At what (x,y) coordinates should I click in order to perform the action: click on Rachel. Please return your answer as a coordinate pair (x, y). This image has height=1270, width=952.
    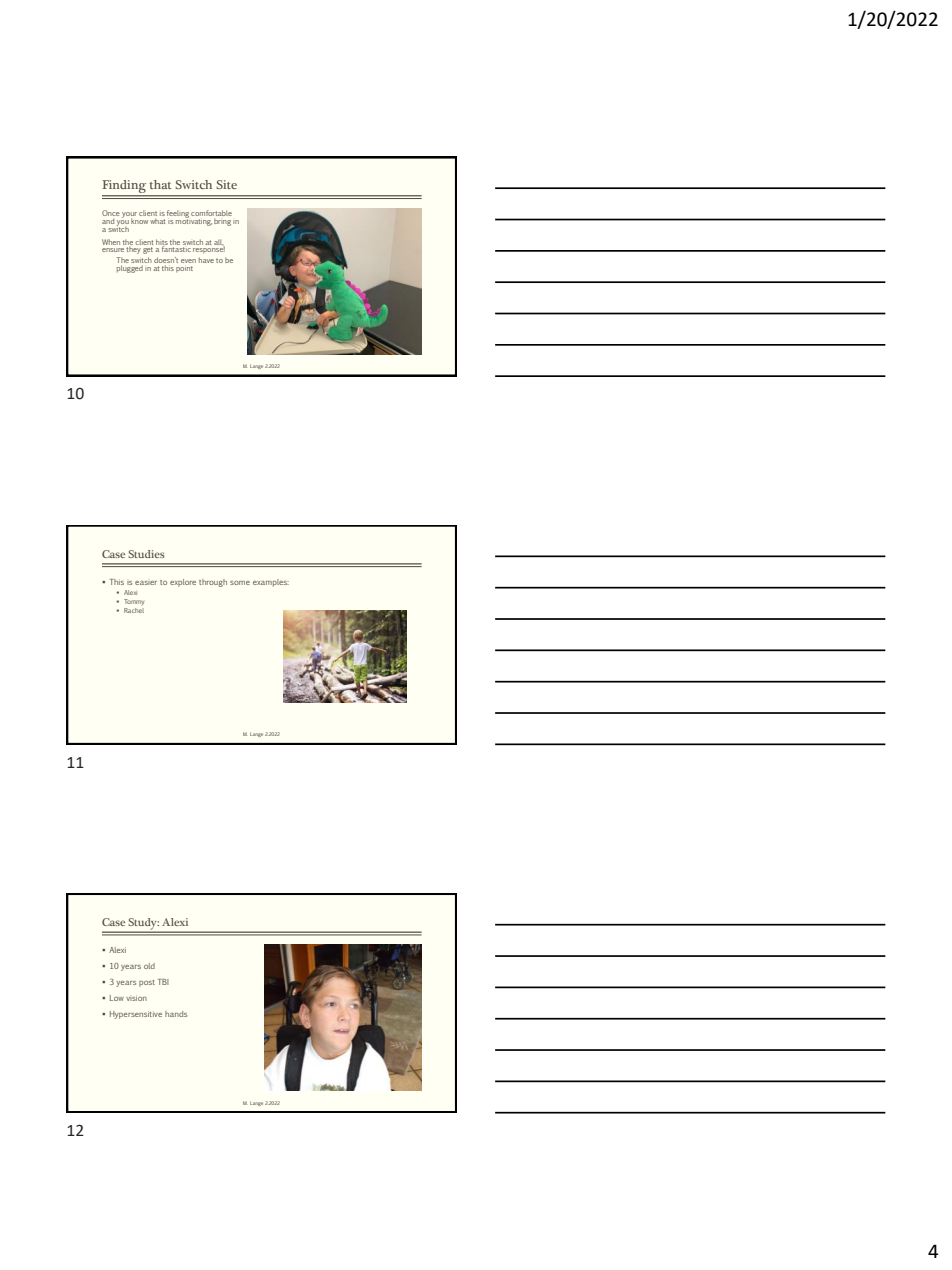
    Looking at the image, I should click on (134, 610).
